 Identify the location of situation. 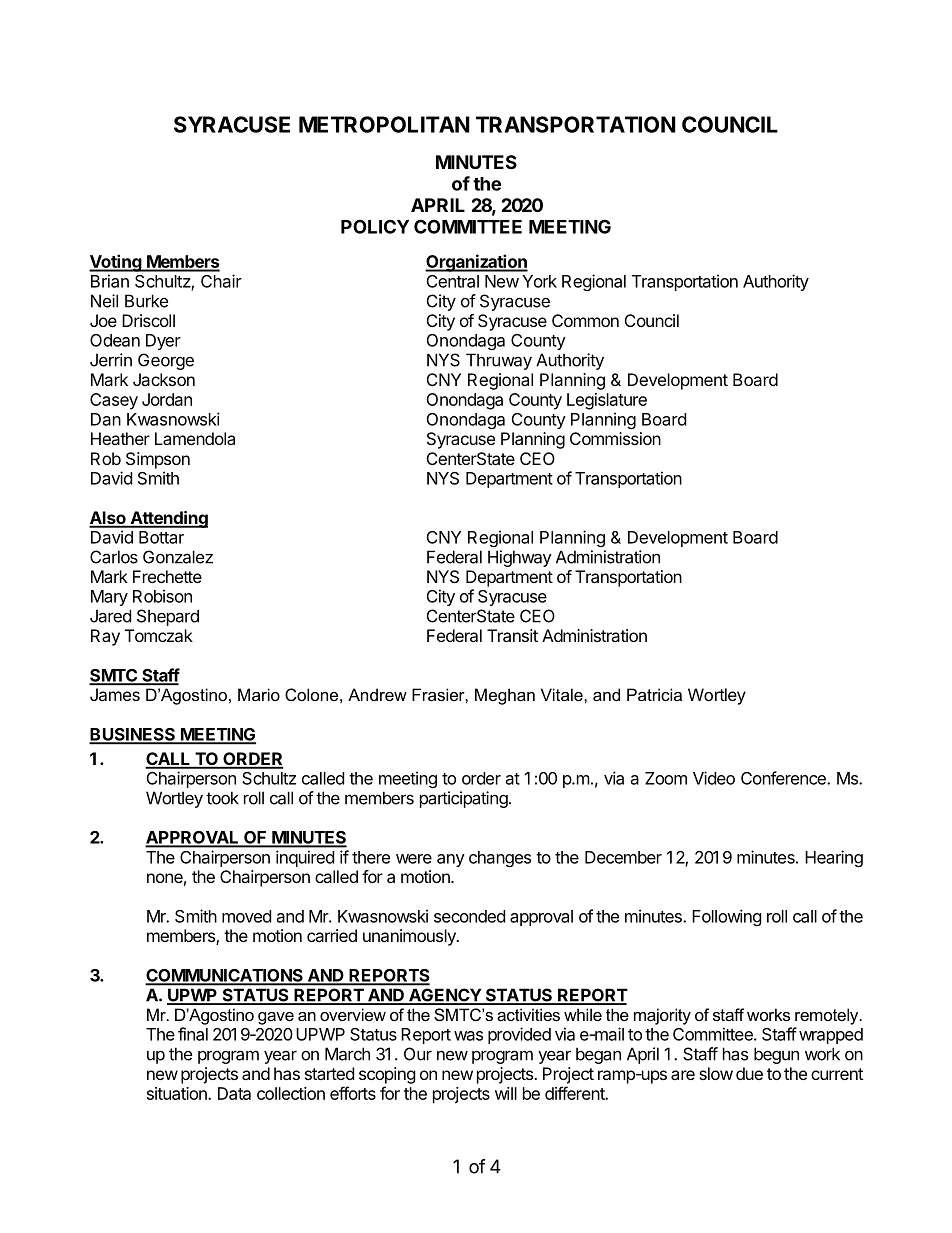
(178, 1093).
